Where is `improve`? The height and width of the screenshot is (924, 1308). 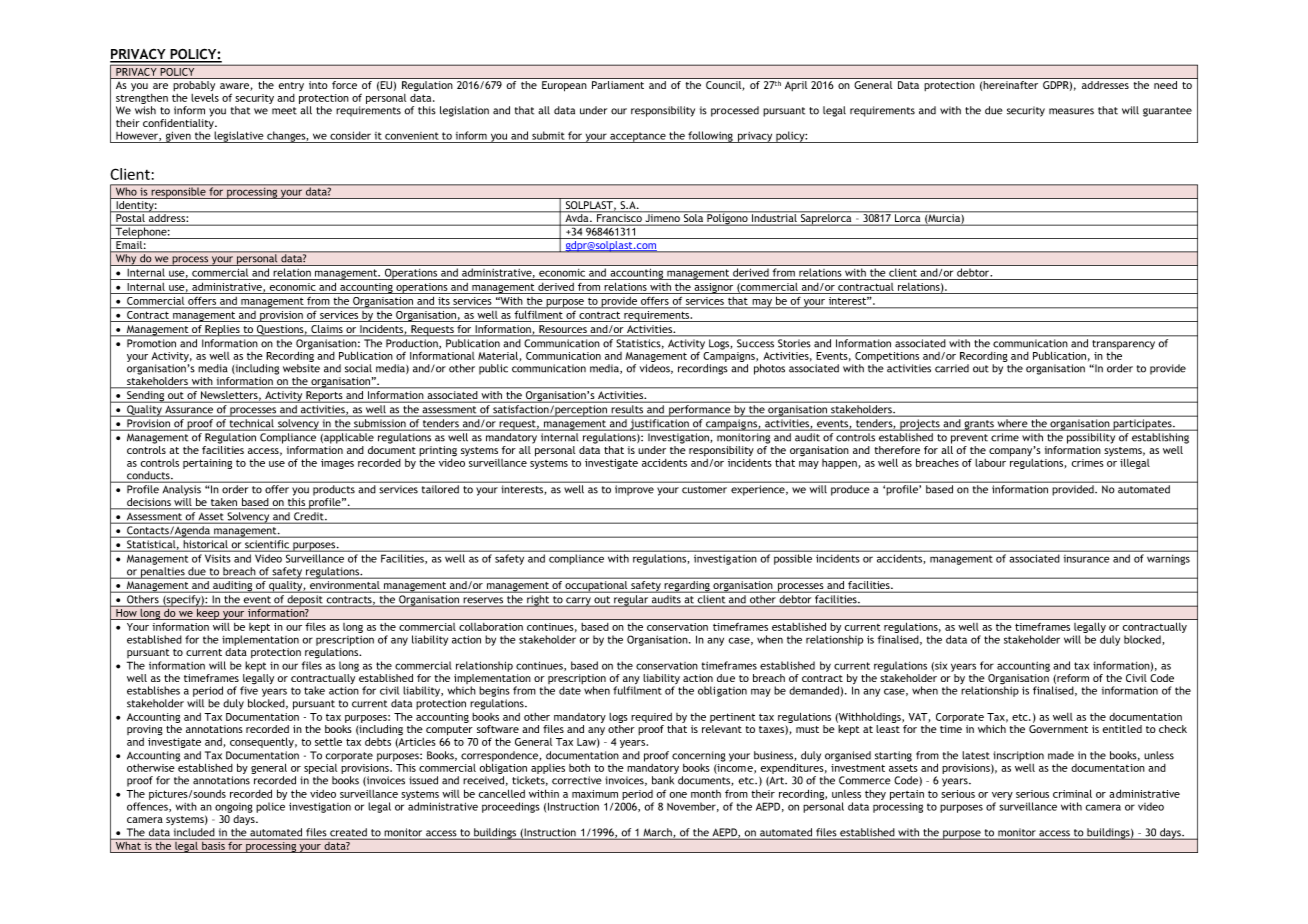 improve is located at coordinates (634, 490).
